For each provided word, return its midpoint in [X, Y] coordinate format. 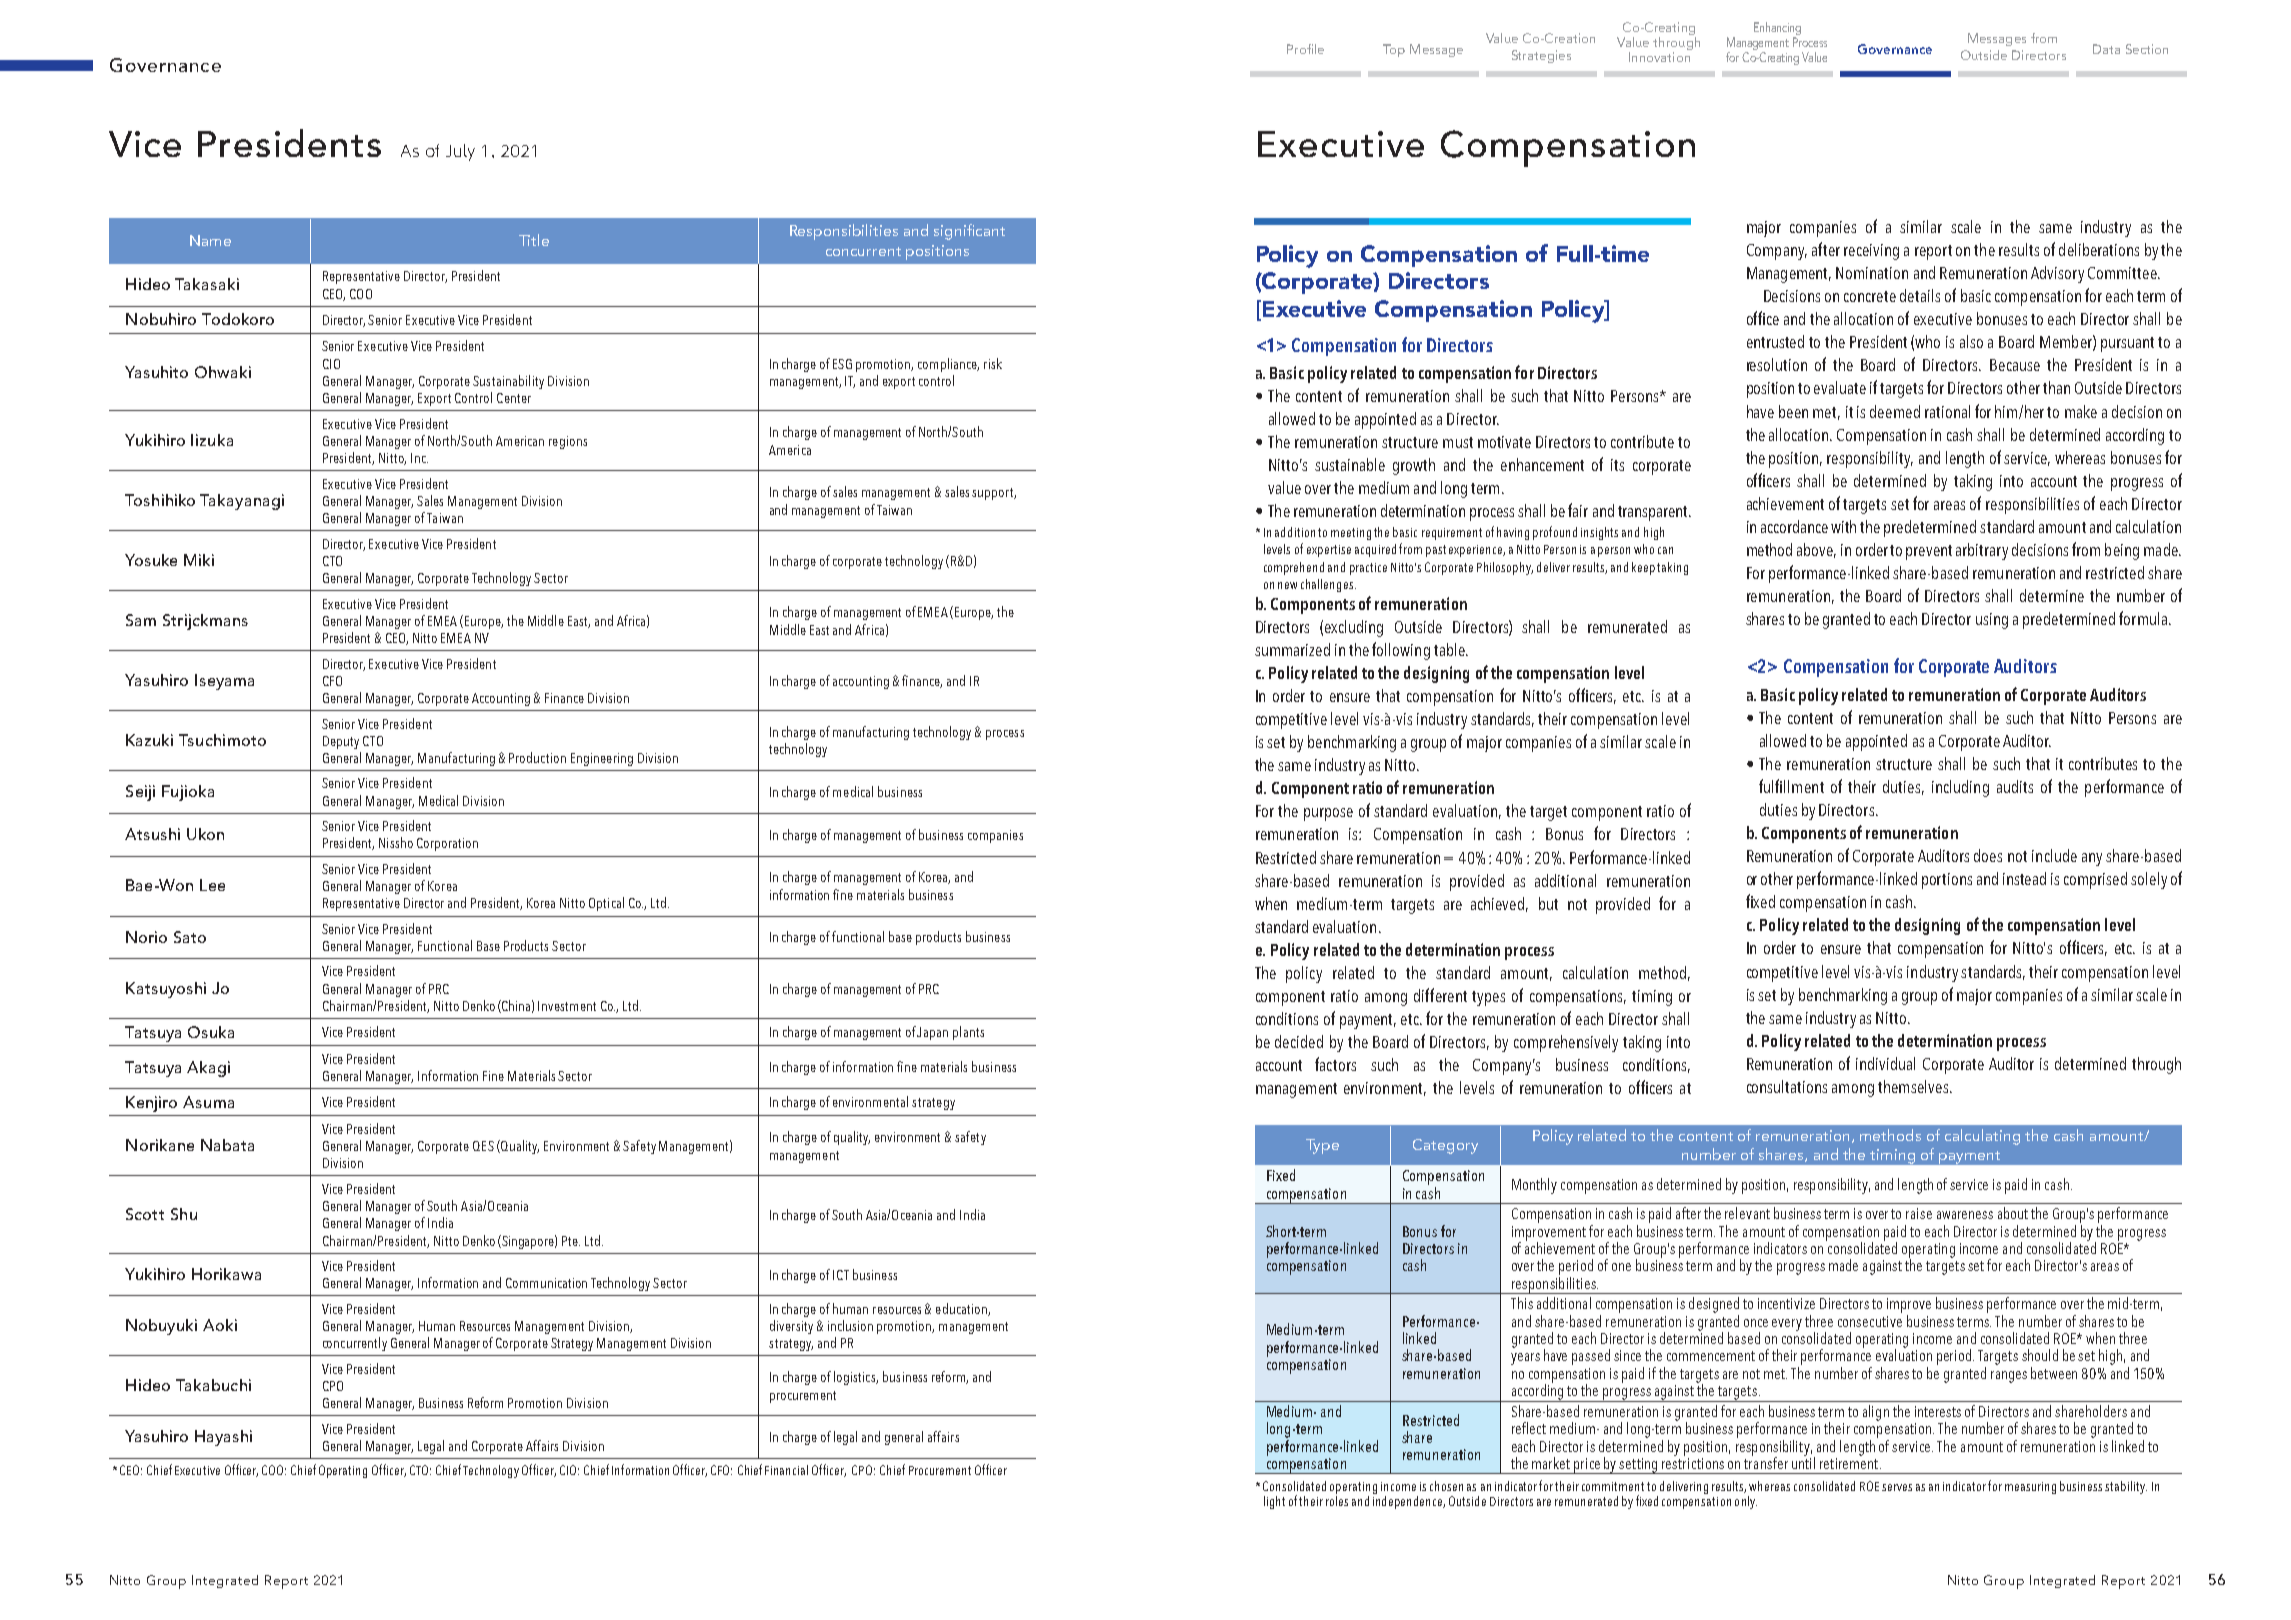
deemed [1895, 411]
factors [1335, 1064]
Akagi [208, 1069]
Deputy [341, 742]
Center [514, 398]
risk [993, 363]
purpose [1328, 814]
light [1274, 1502]
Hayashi [223, 1438]
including [1960, 788]
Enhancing [1777, 28]
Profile [1305, 49]
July [460, 152]
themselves [1914, 1086]
